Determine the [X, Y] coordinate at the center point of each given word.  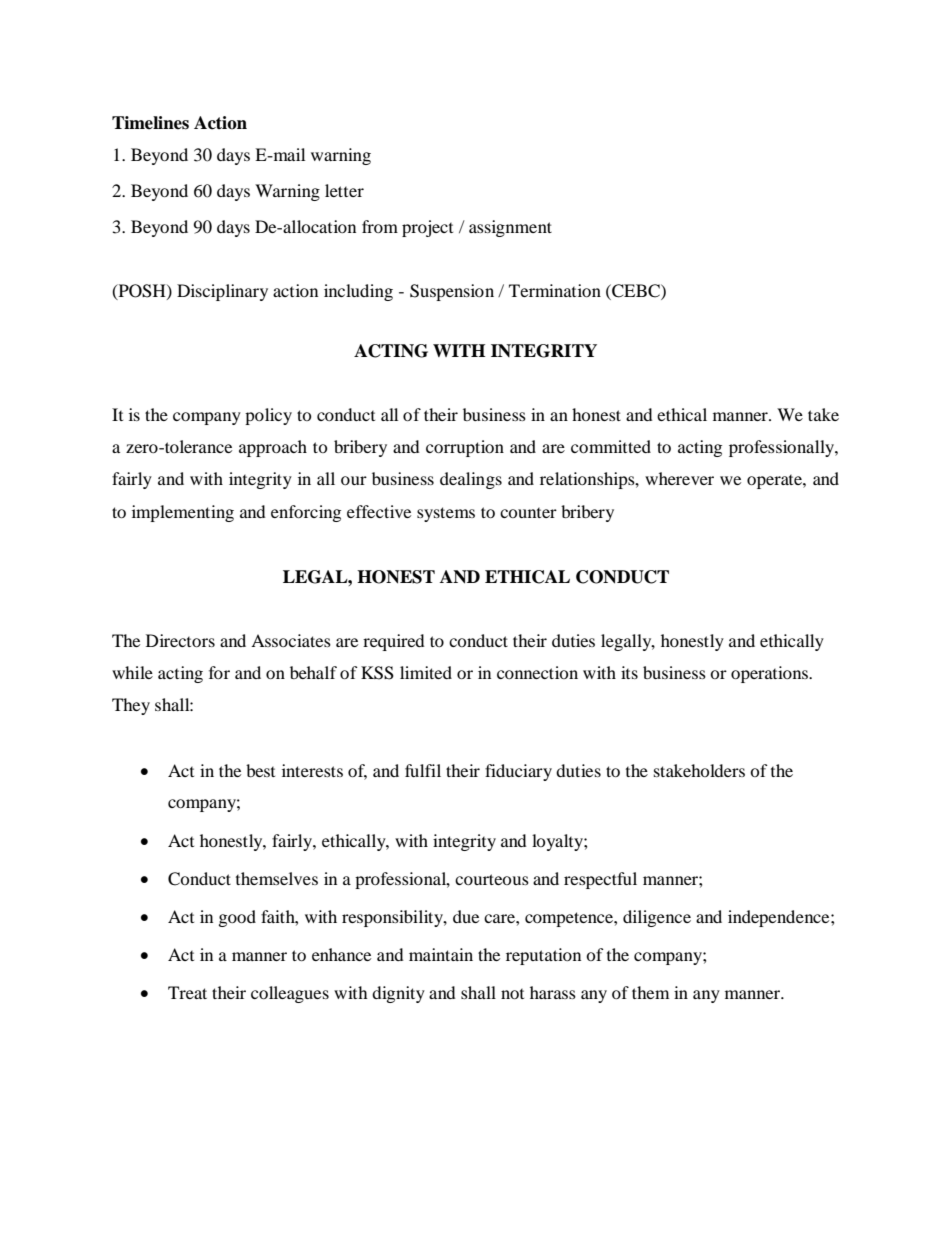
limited [426, 672]
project [427, 228]
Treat [187, 992]
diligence [657, 918]
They [131, 706]
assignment [510, 228]
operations [770, 674]
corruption [465, 448]
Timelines [150, 123]
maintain [441, 954]
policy [268, 416]
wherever [679, 478]
